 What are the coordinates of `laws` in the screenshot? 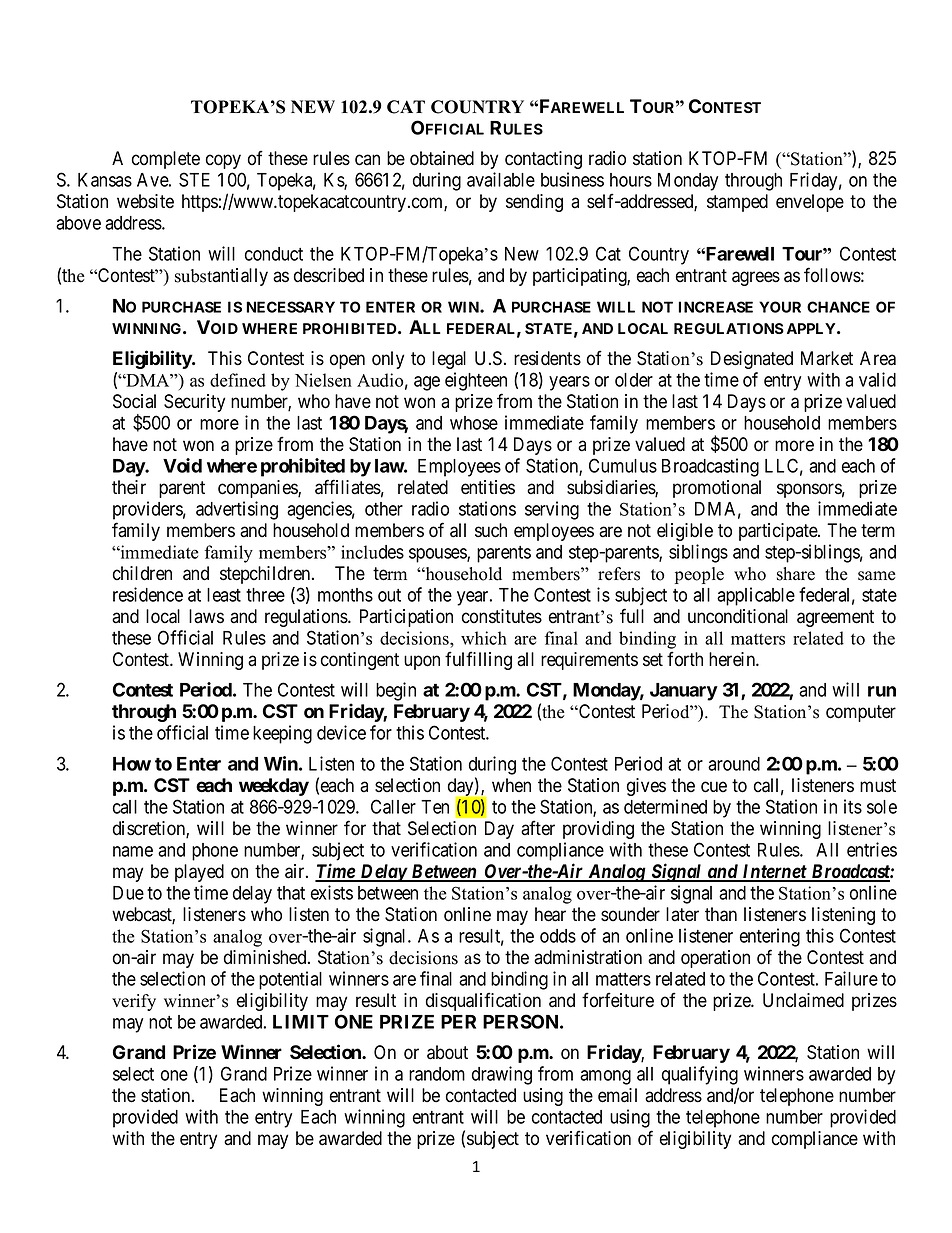 It's located at (206, 616).
